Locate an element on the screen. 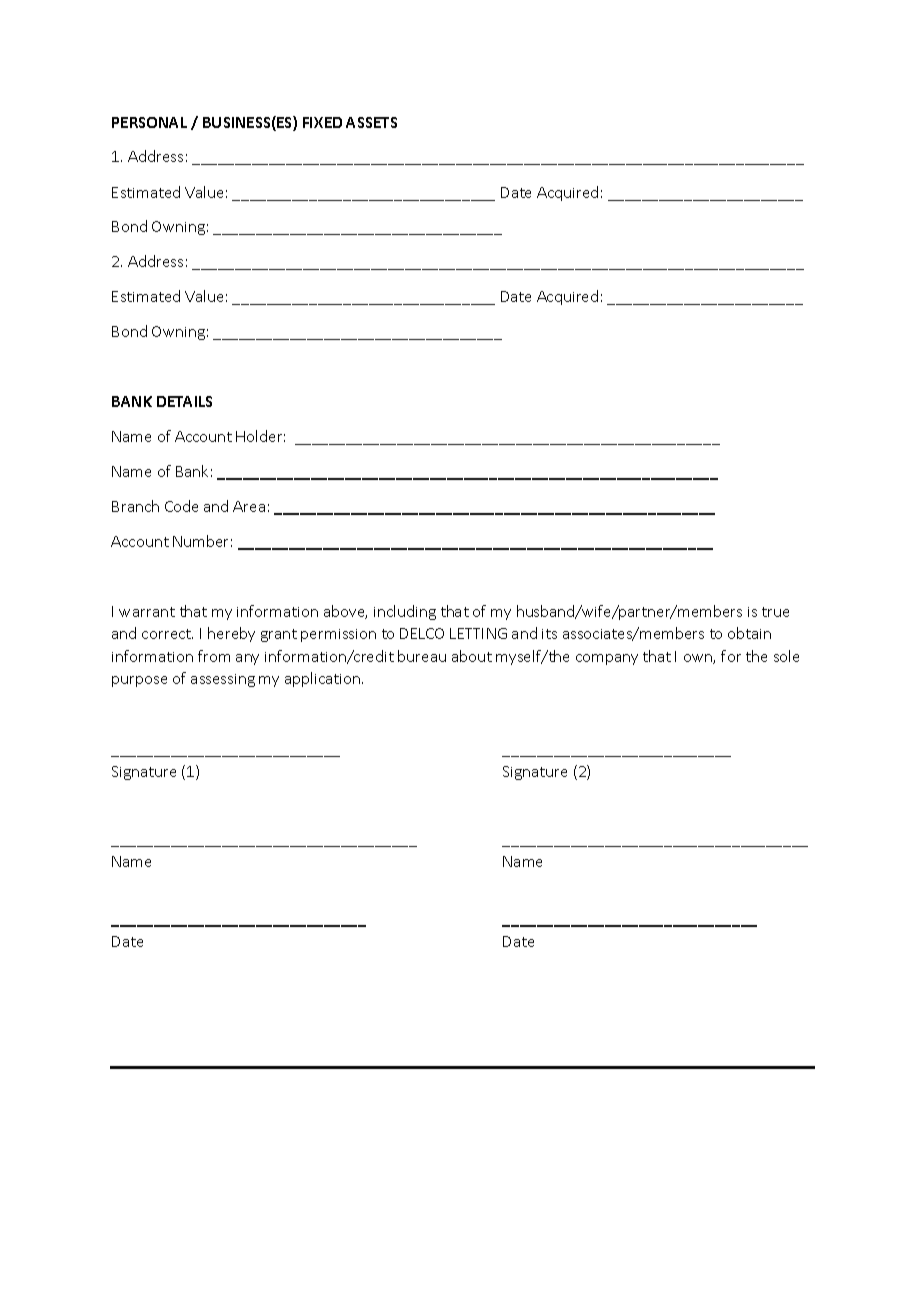 The image size is (924, 1308). hereby is located at coordinates (231, 634).
